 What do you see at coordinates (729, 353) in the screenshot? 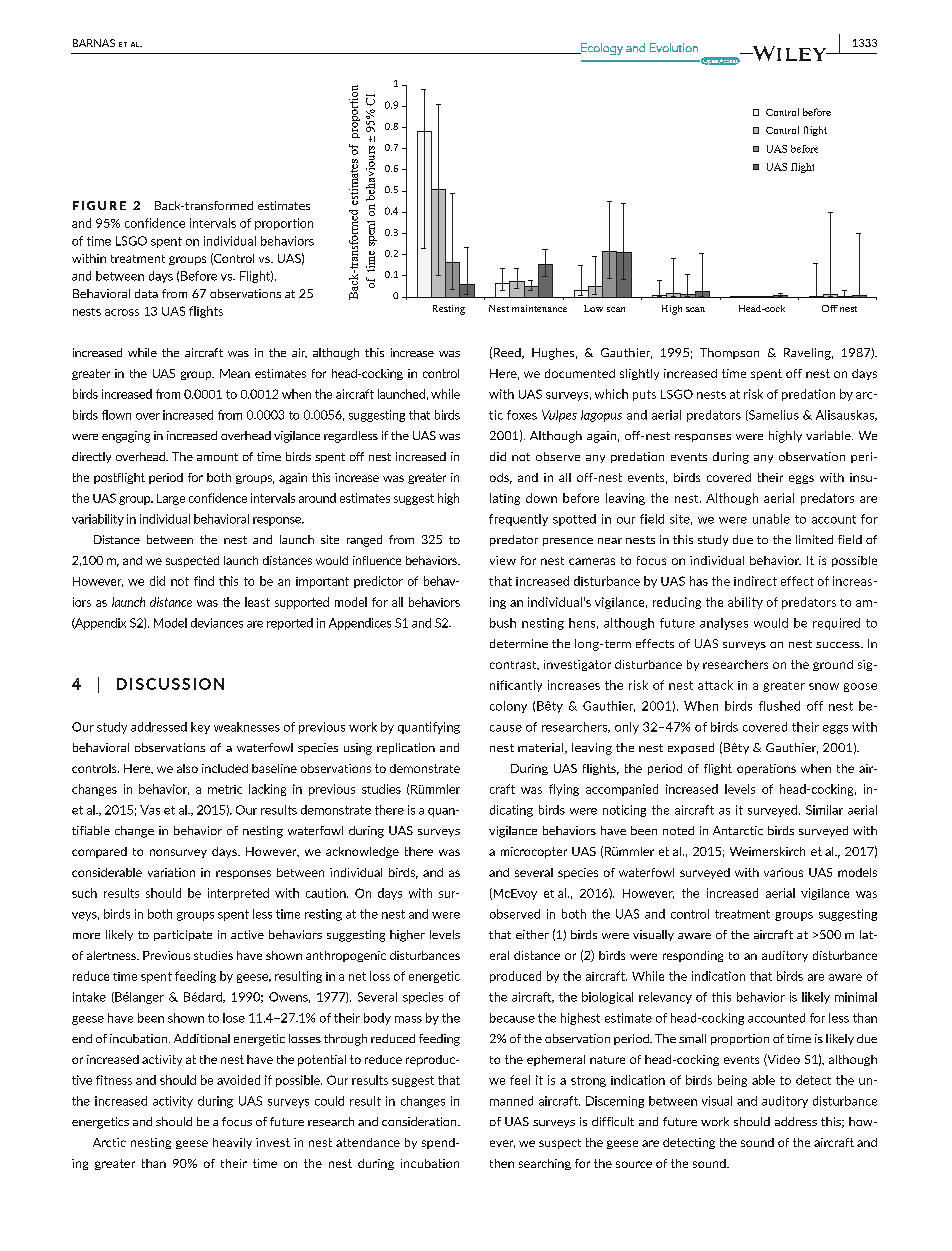
I see `Thompson` at bounding box center [729, 353].
